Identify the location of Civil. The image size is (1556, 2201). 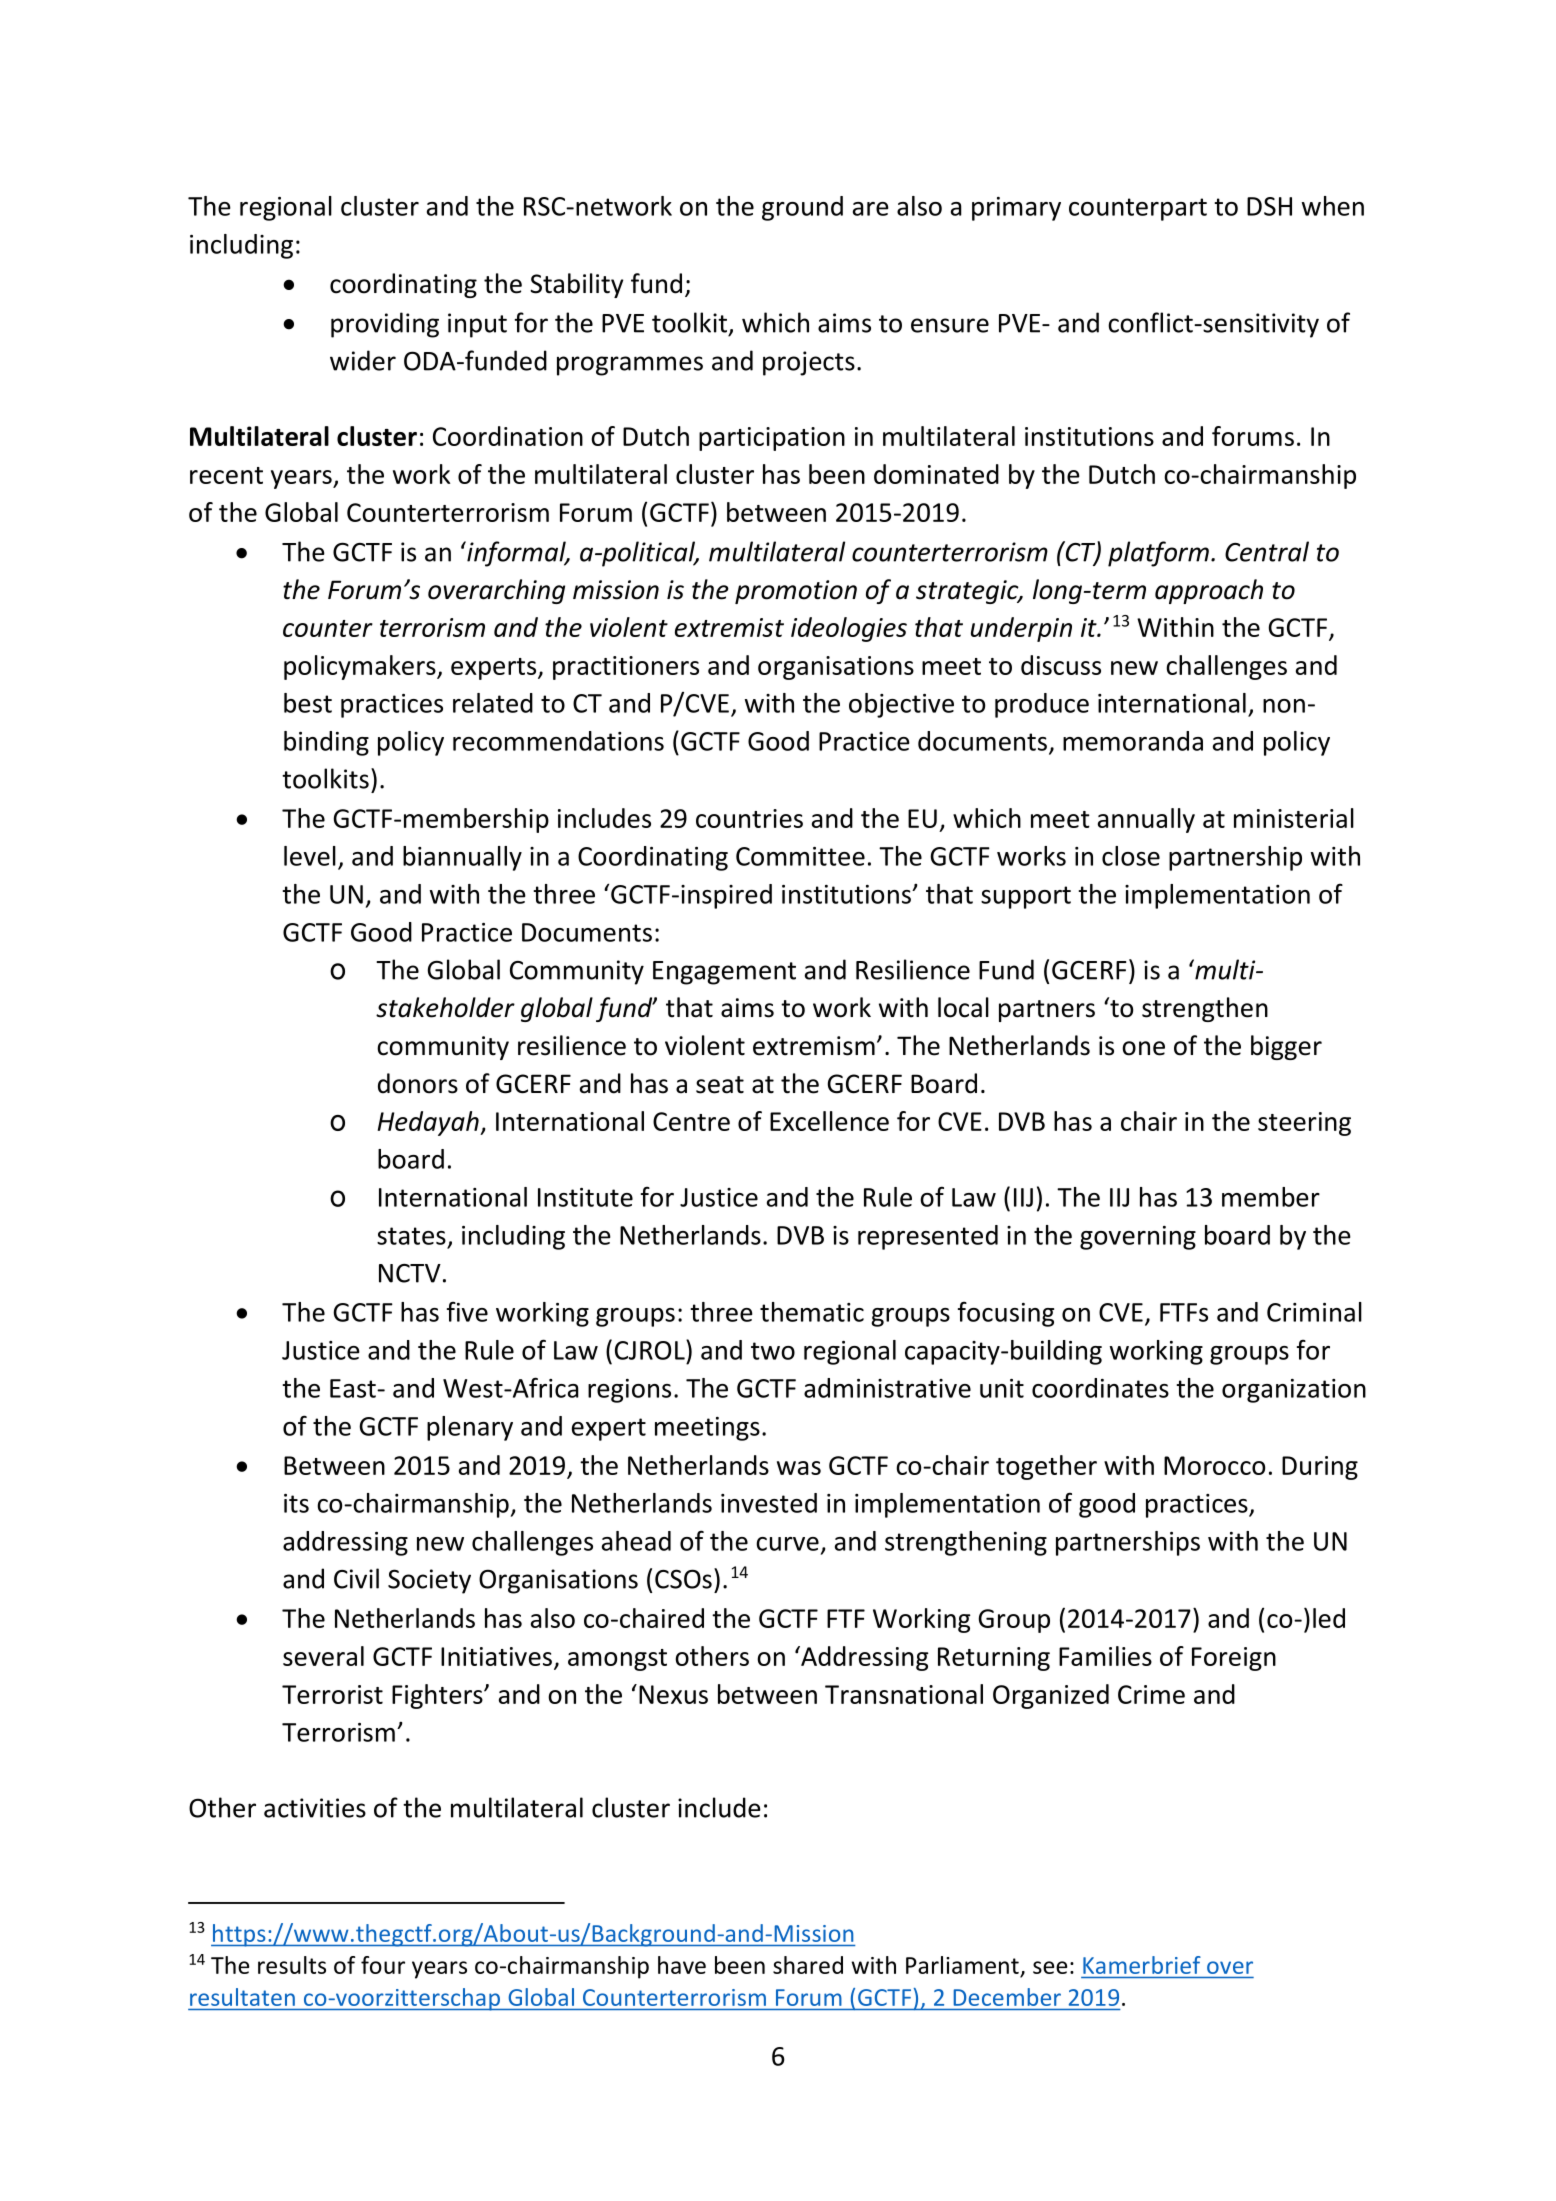
(356, 1578).
